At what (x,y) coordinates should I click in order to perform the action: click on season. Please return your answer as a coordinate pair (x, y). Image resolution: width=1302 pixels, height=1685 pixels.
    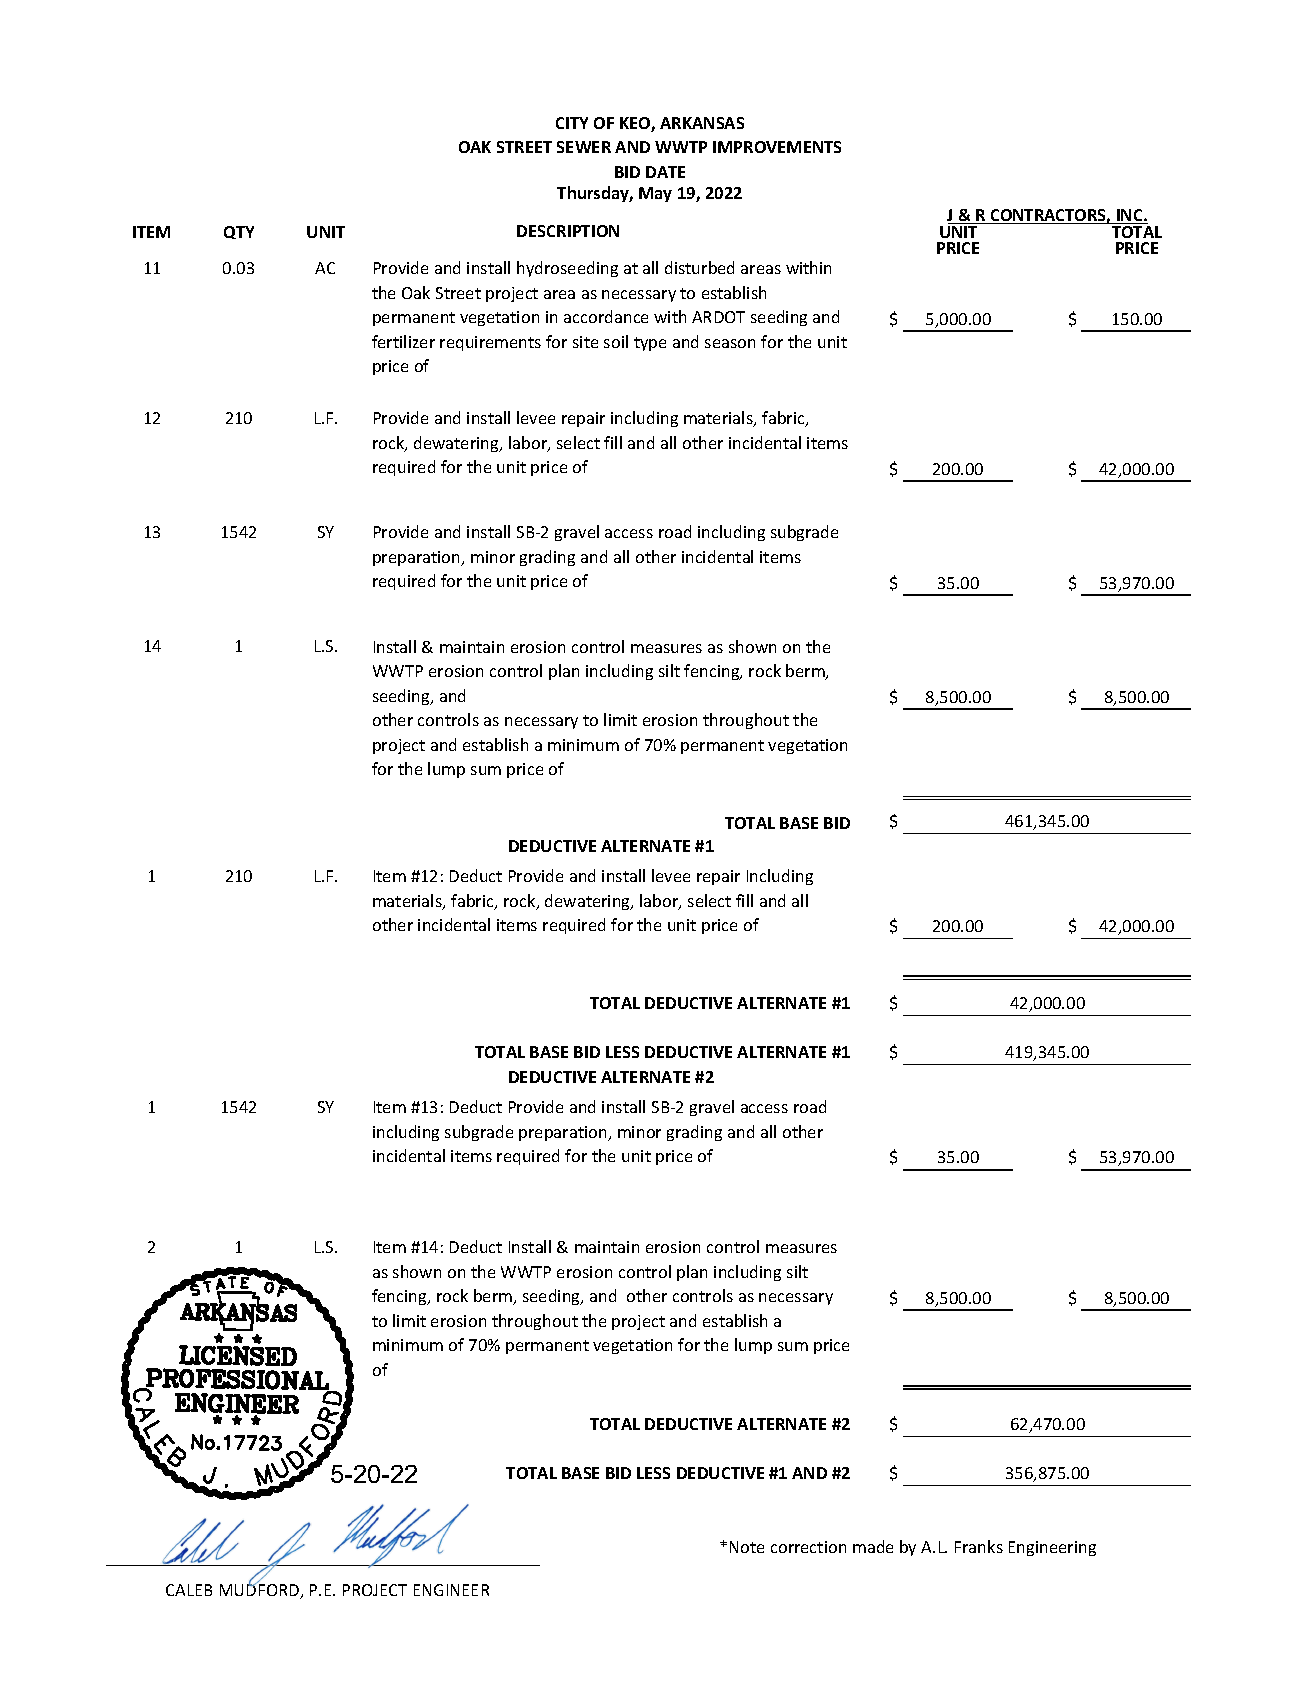
    Looking at the image, I should click on (730, 343).
